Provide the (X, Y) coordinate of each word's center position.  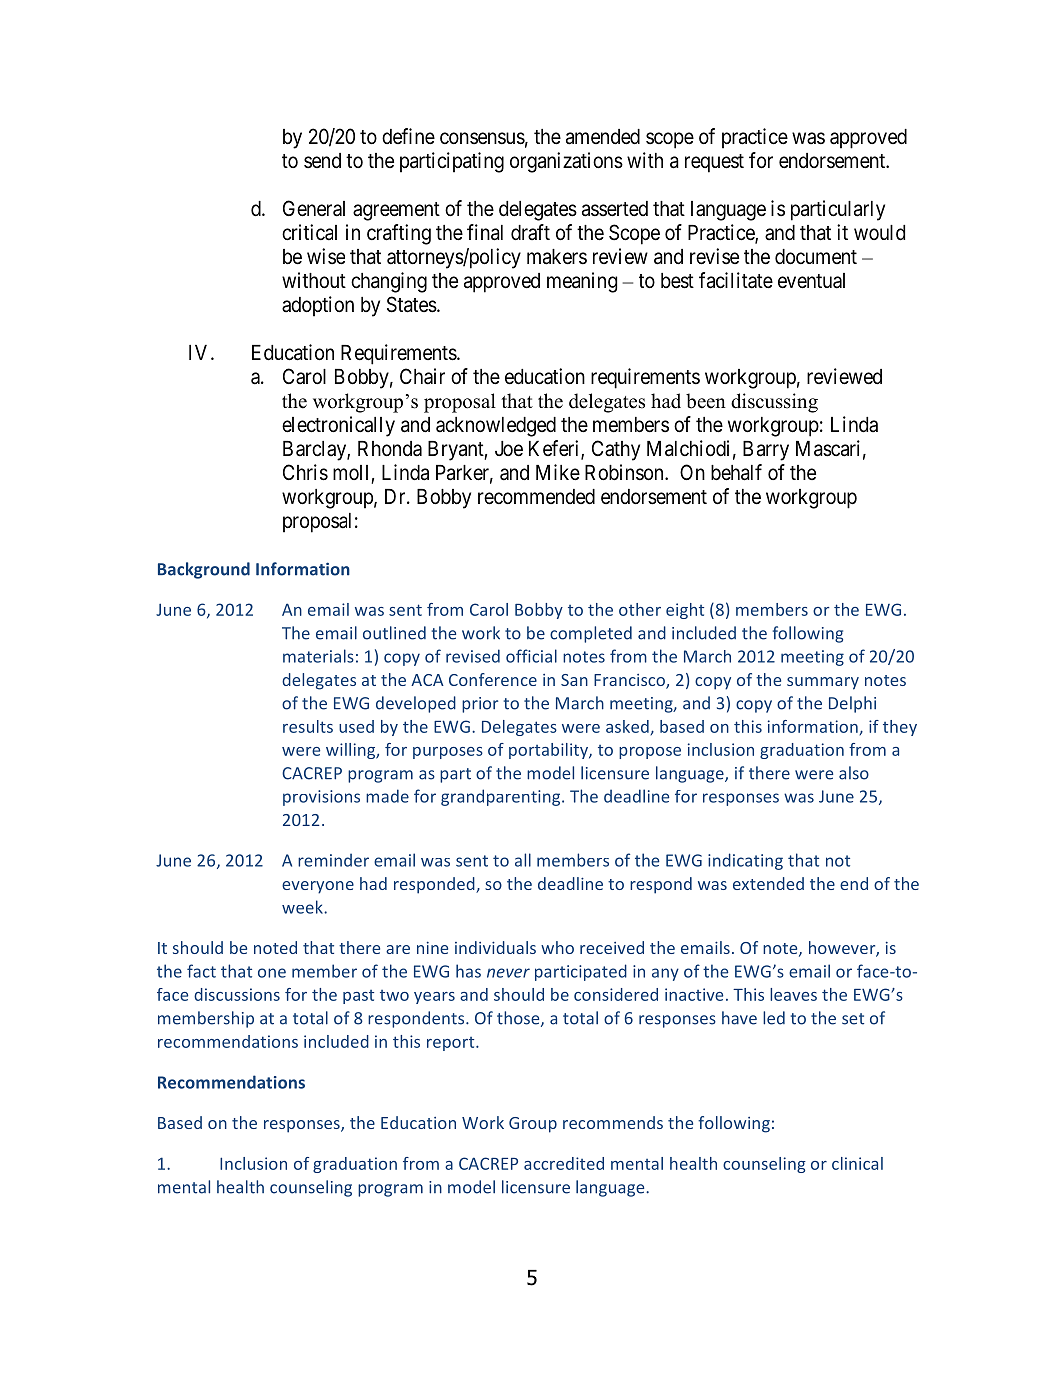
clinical (857, 1163)
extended (768, 883)
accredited (564, 1163)
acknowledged (496, 427)
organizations (566, 162)
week (303, 907)
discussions (237, 994)
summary (823, 683)
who (557, 947)
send (322, 160)
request (714, 163)
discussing (774, 403)
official (531, 656)
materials (318, 656)
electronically (338, 426)
